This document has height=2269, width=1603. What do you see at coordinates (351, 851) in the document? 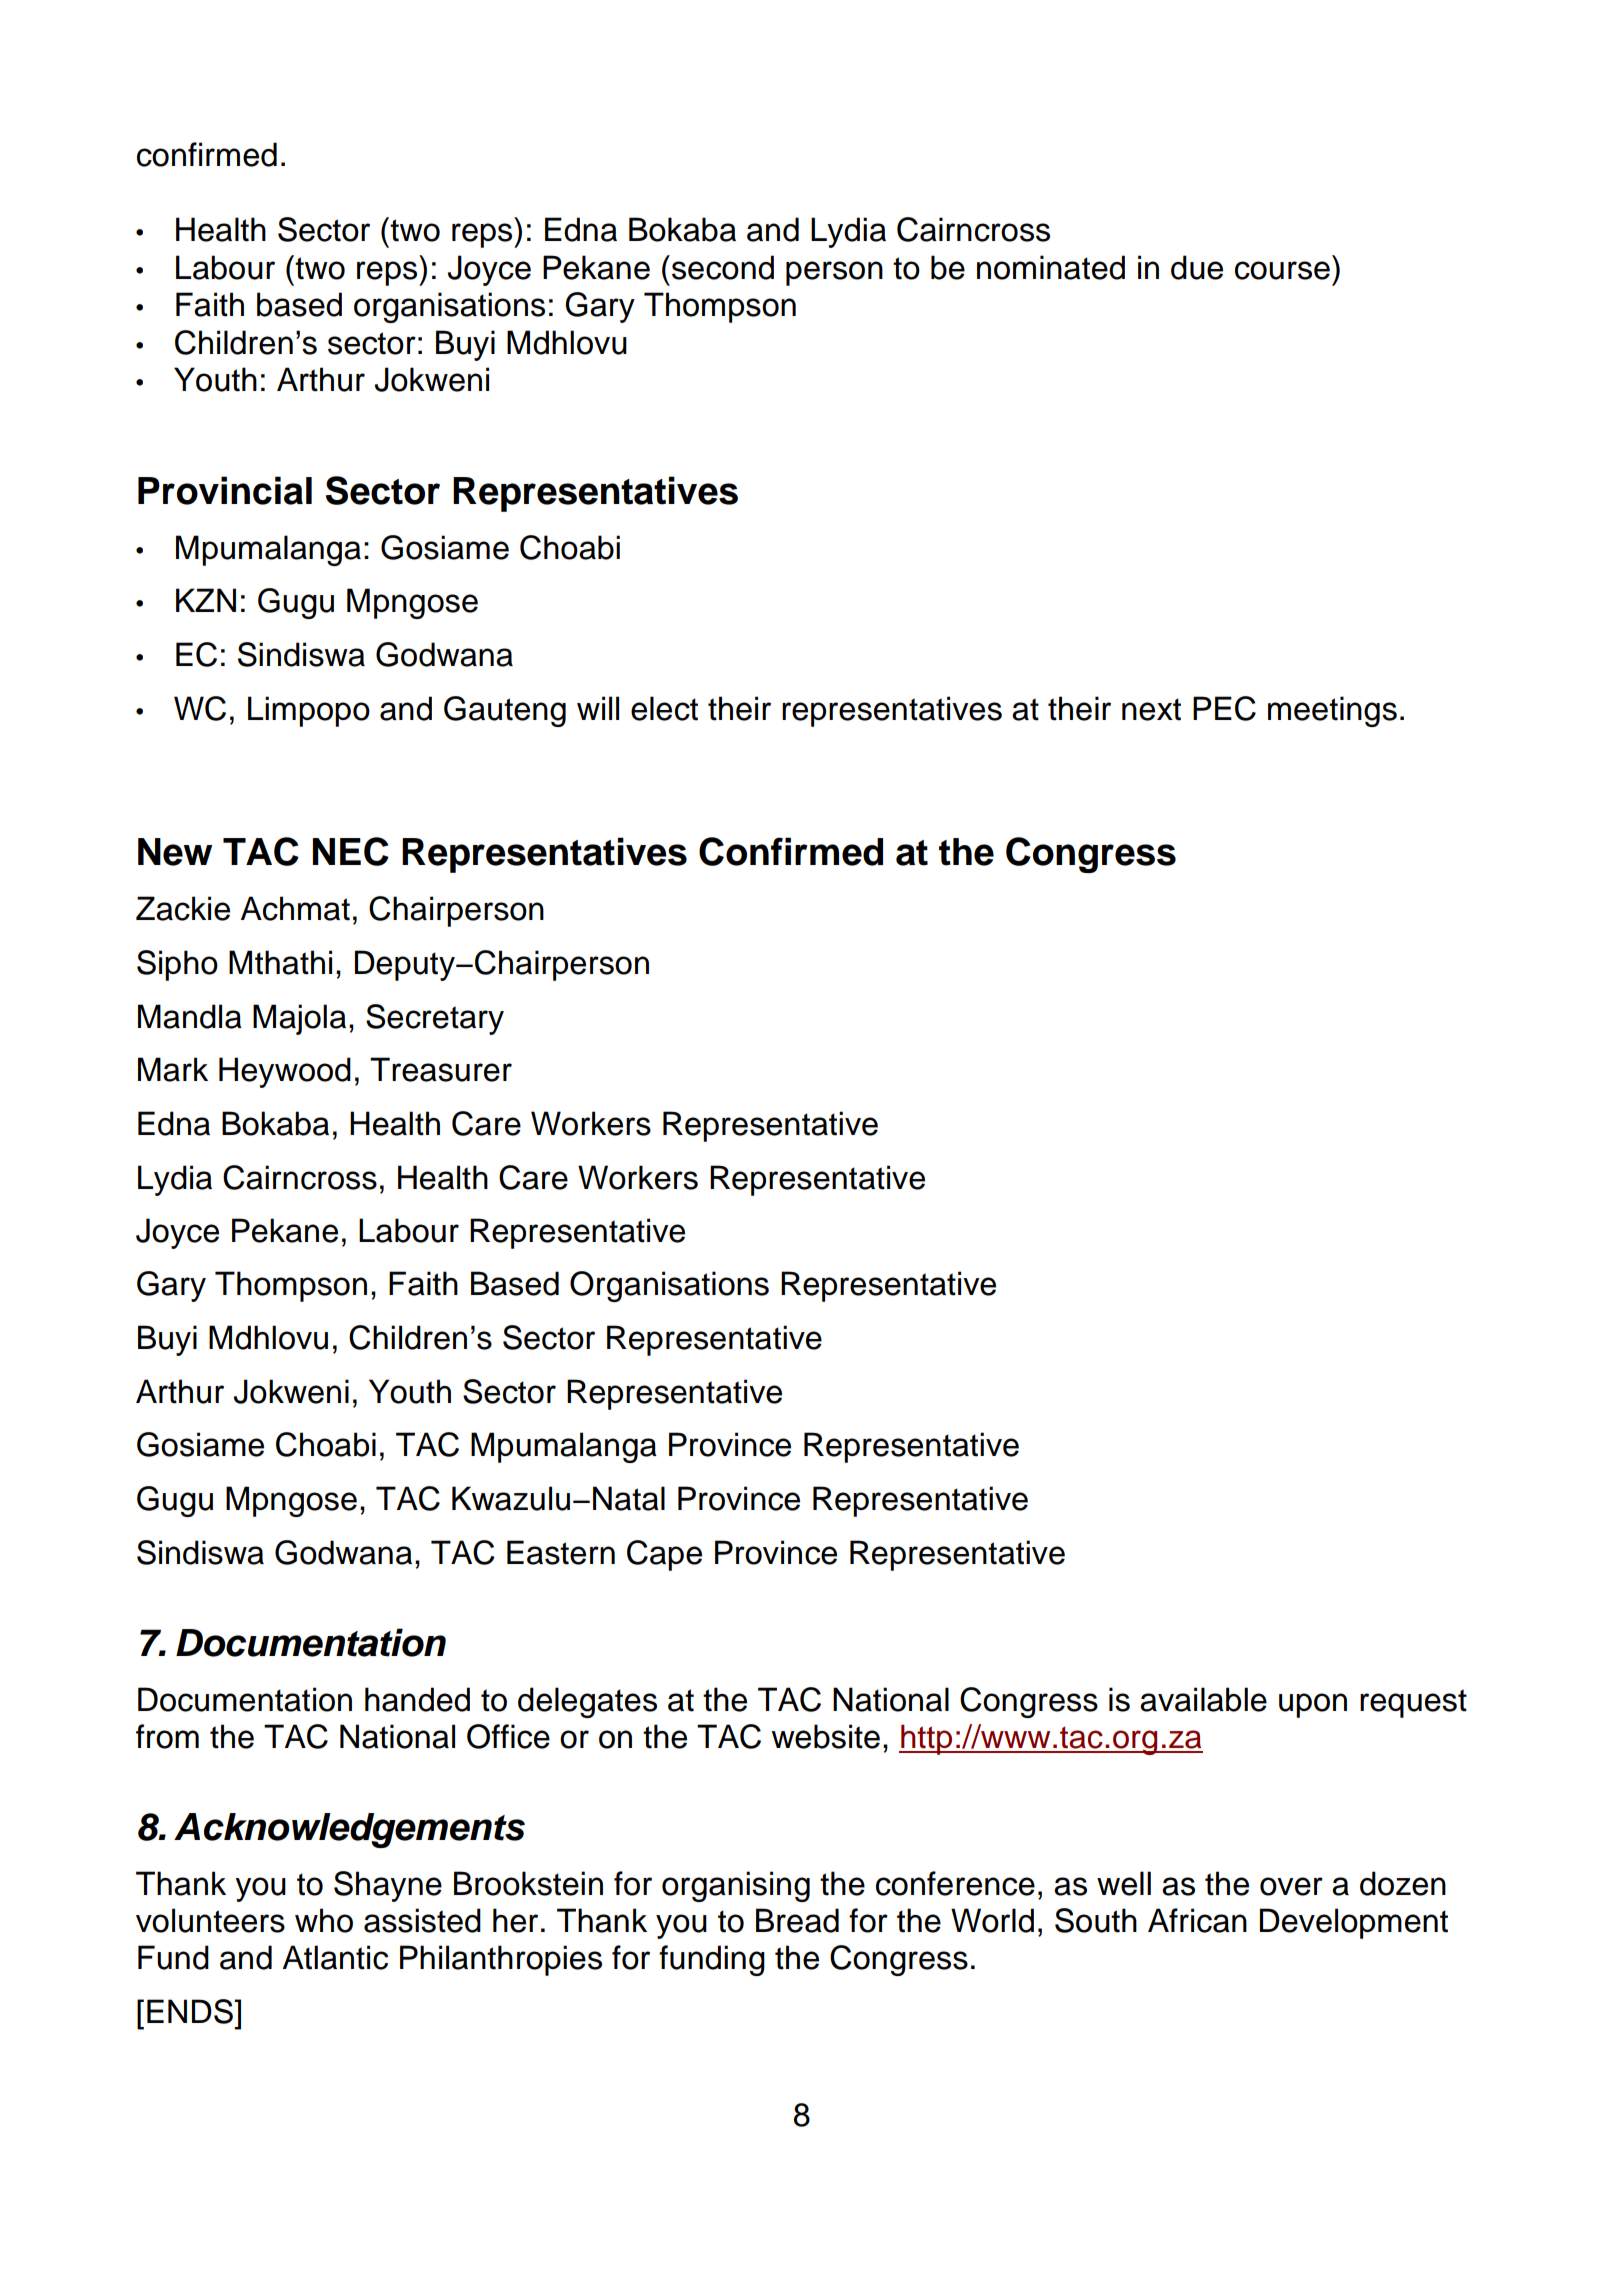
I see `NEC` at bounding box center [351, 851].
